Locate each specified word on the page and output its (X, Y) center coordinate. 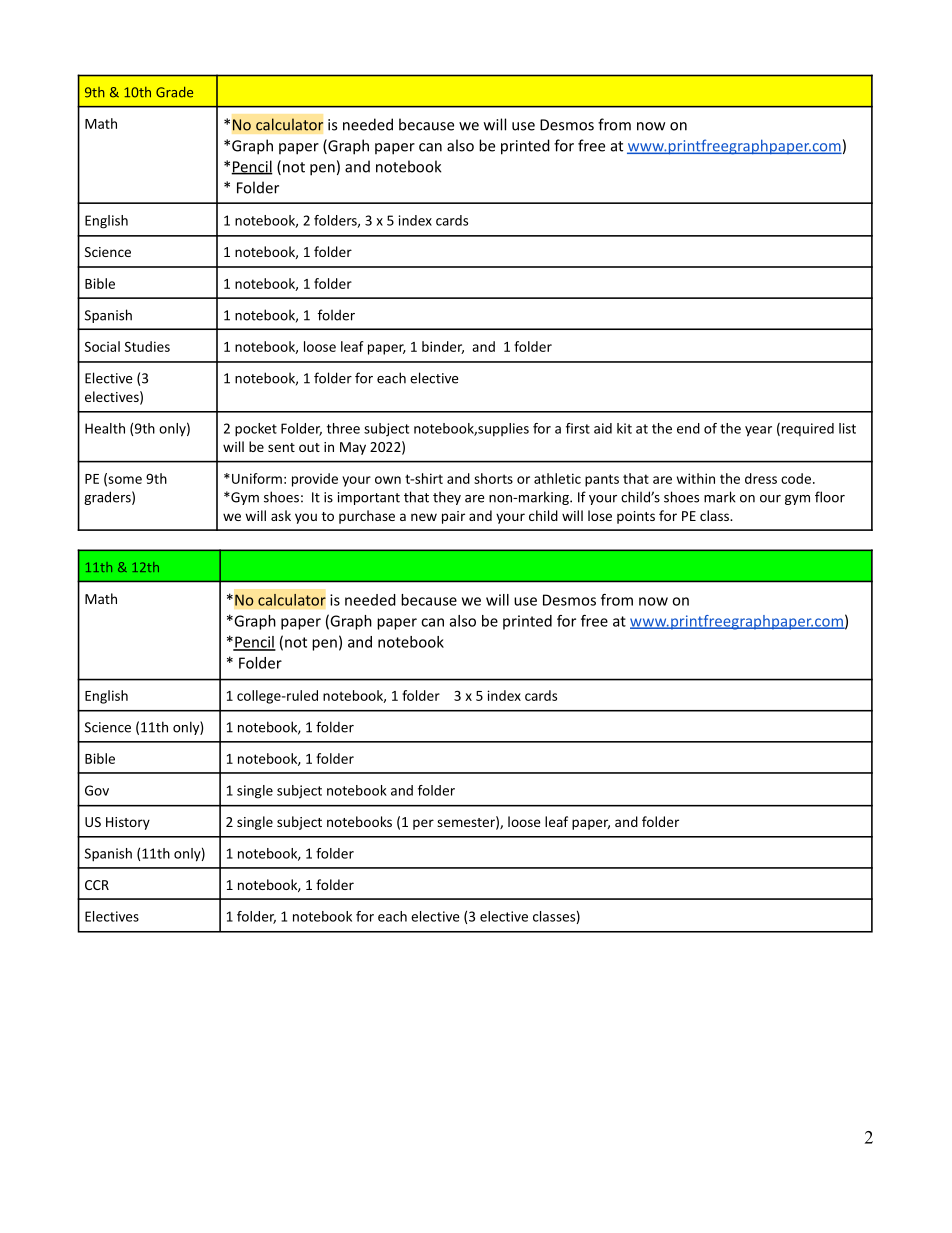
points (636, 517)
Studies (147, 346)
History (128, 823)
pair (453, 517)
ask (281, 515)
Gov (97, 790)
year (758, 431)
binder (443, 347)
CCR (97, 885)
